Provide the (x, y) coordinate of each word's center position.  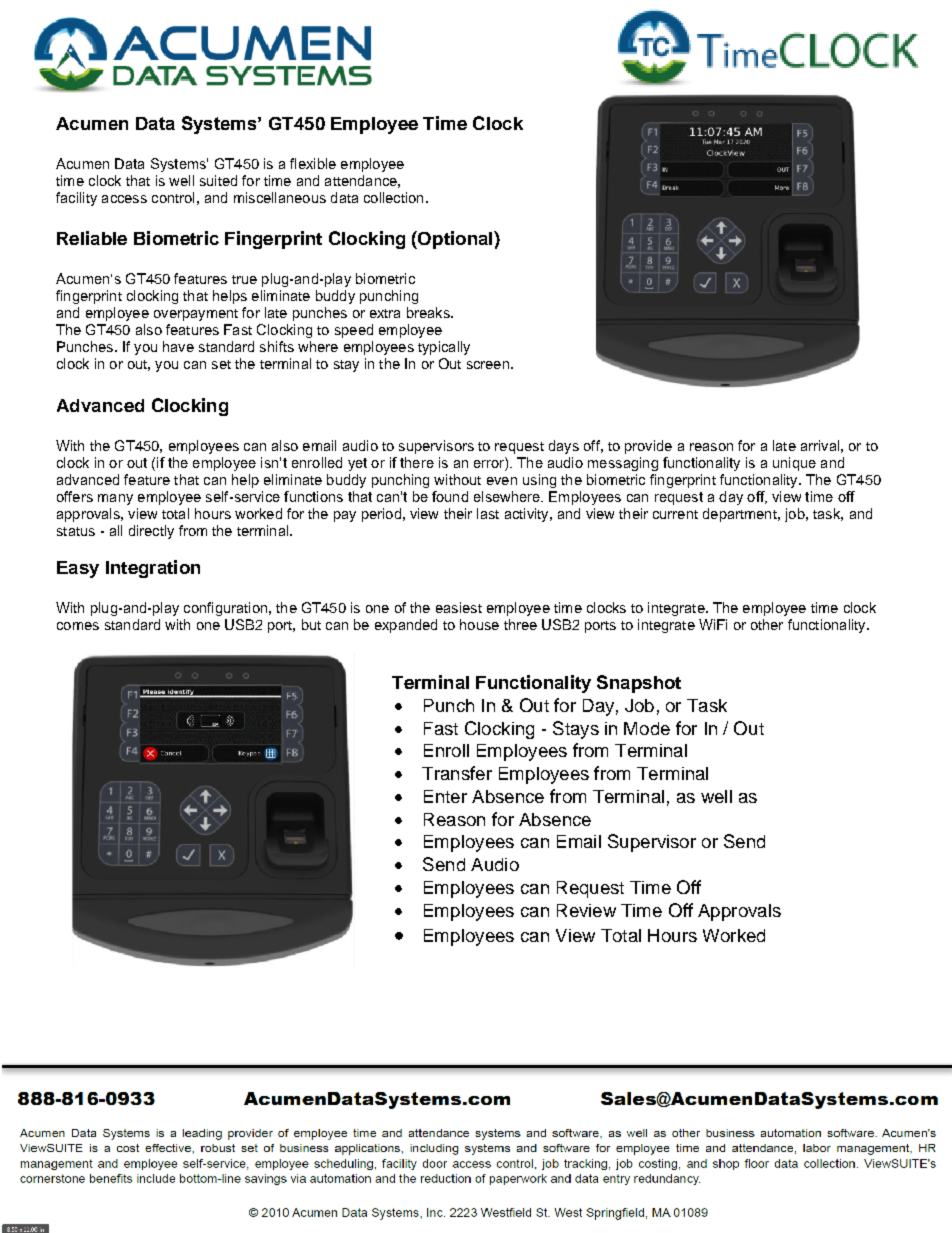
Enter (445, 796)
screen (488, 365)
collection (393, 197)
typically (444, 348)
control (173, 197)
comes (78, 626)
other (767, 624)
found (450, 496)
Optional (455, 240)
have (178, 346)
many (115, 499)
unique (794, 464)
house (479, 624)
